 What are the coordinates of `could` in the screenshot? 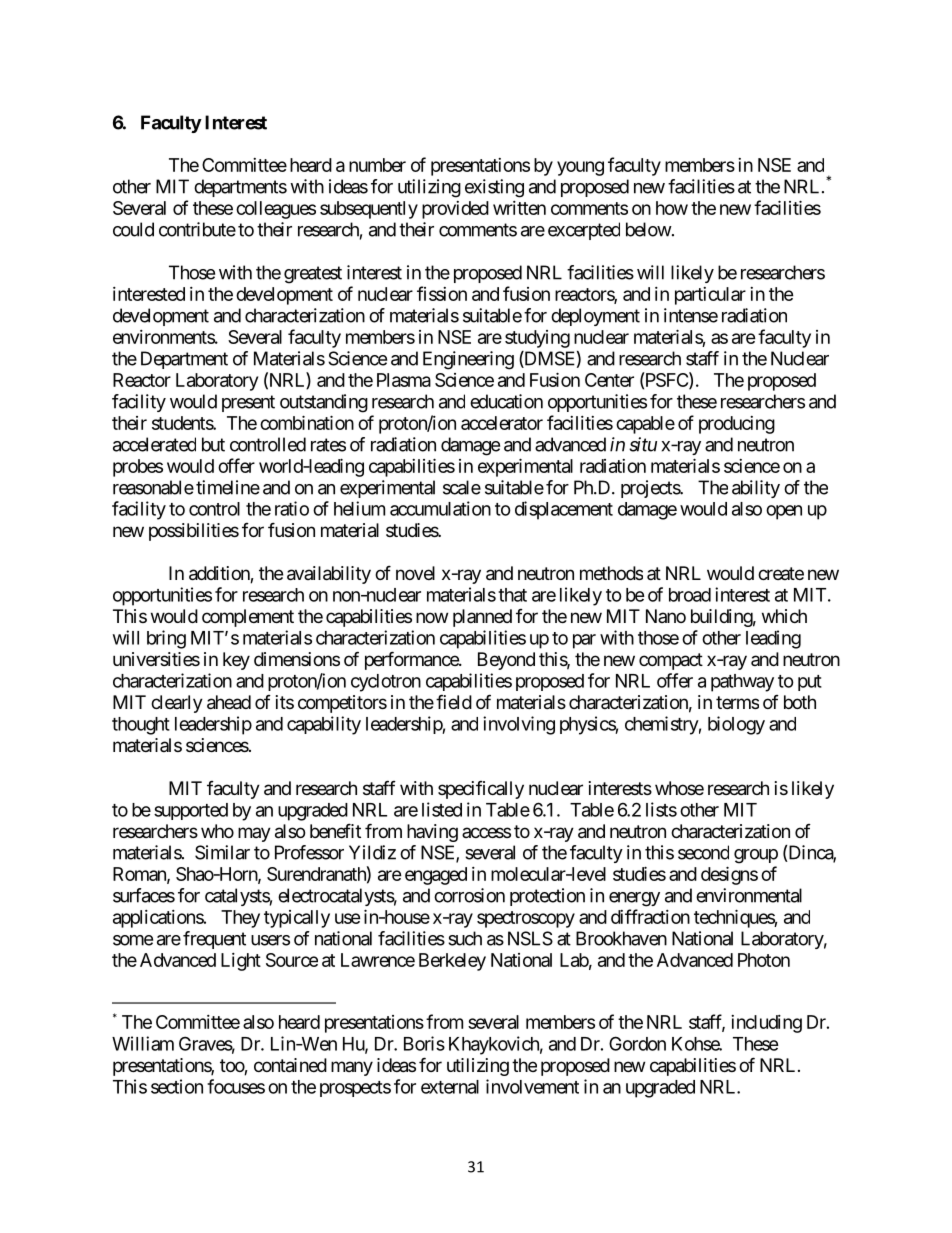 It's located at (133, 229).
